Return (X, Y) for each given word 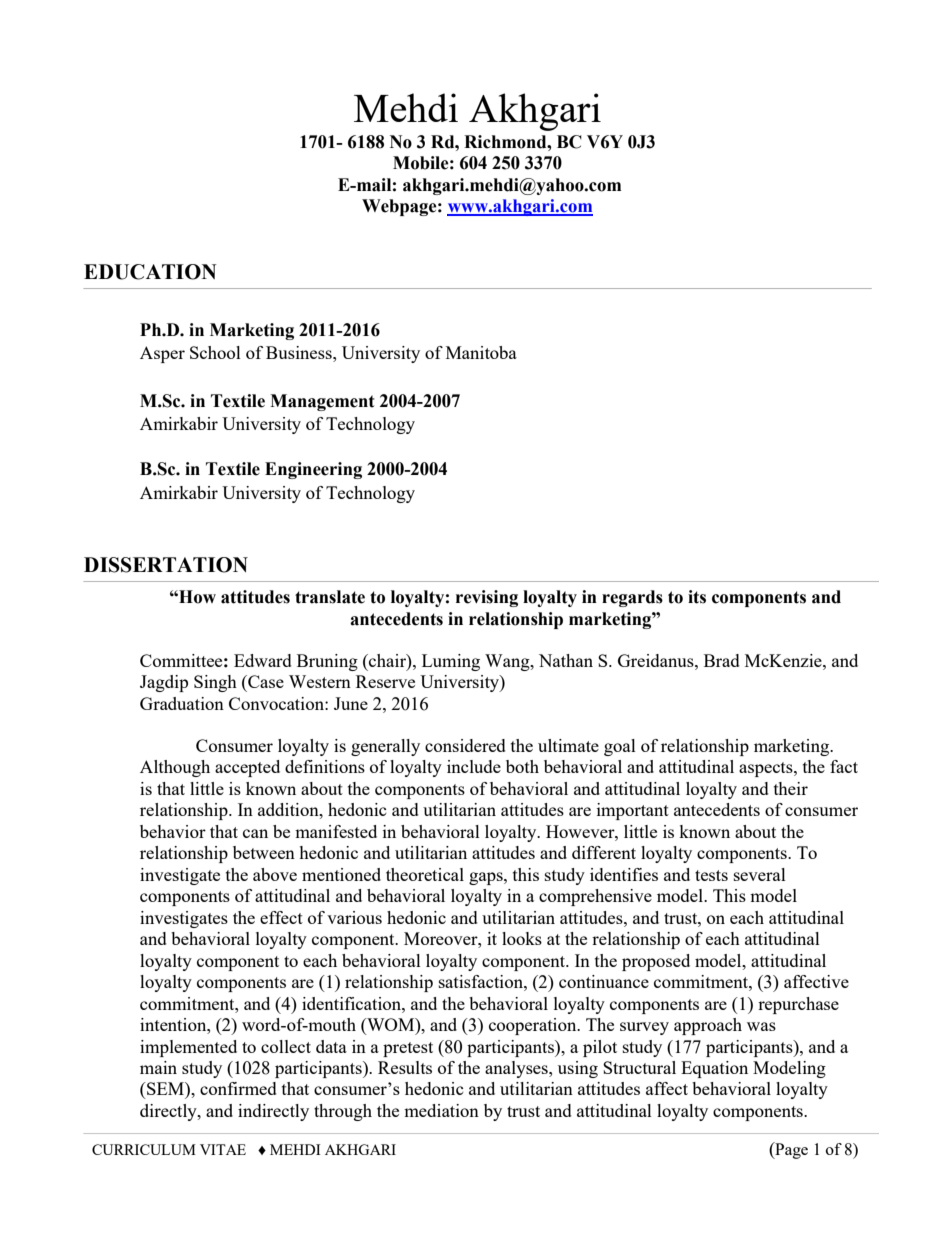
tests (711, 875)
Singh (215, 683)
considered (465, 745)
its (697, 597)
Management (322, 402)
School (215, 352)
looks (522, 938)
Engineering (313, 470)
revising (487, 598)
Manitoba (481, 352)
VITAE (223, 1149)
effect (281, 917)
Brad (722, 660)
